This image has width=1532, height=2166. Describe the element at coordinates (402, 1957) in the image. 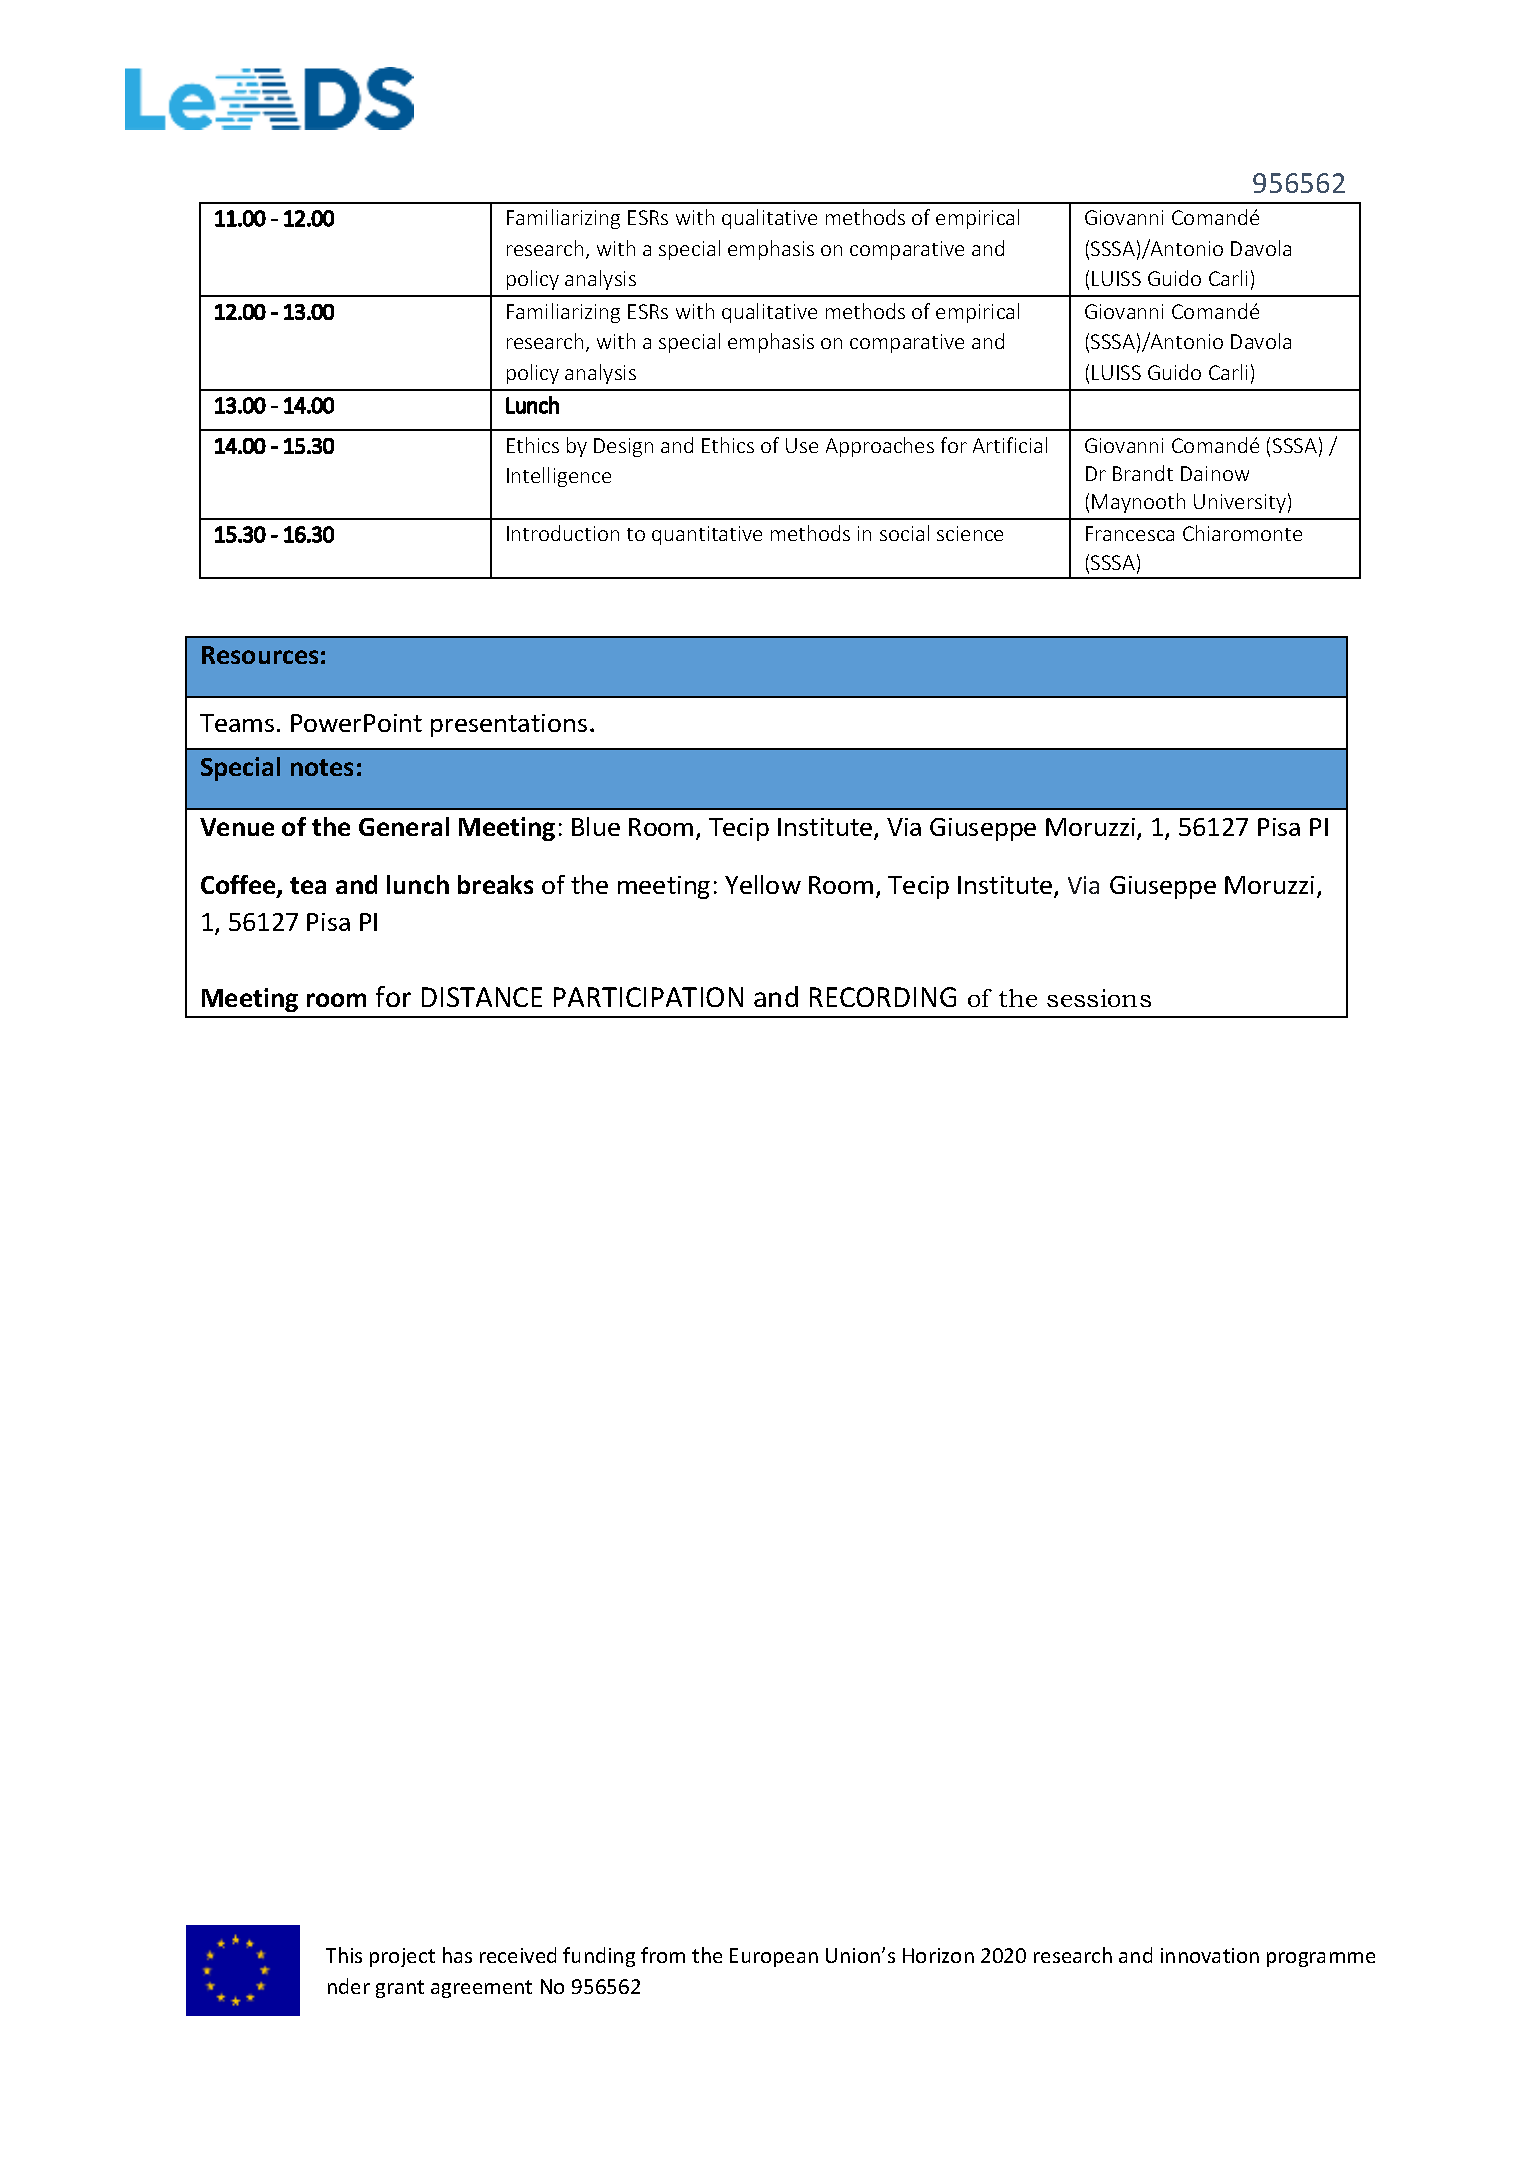

I see `project` at that location.
